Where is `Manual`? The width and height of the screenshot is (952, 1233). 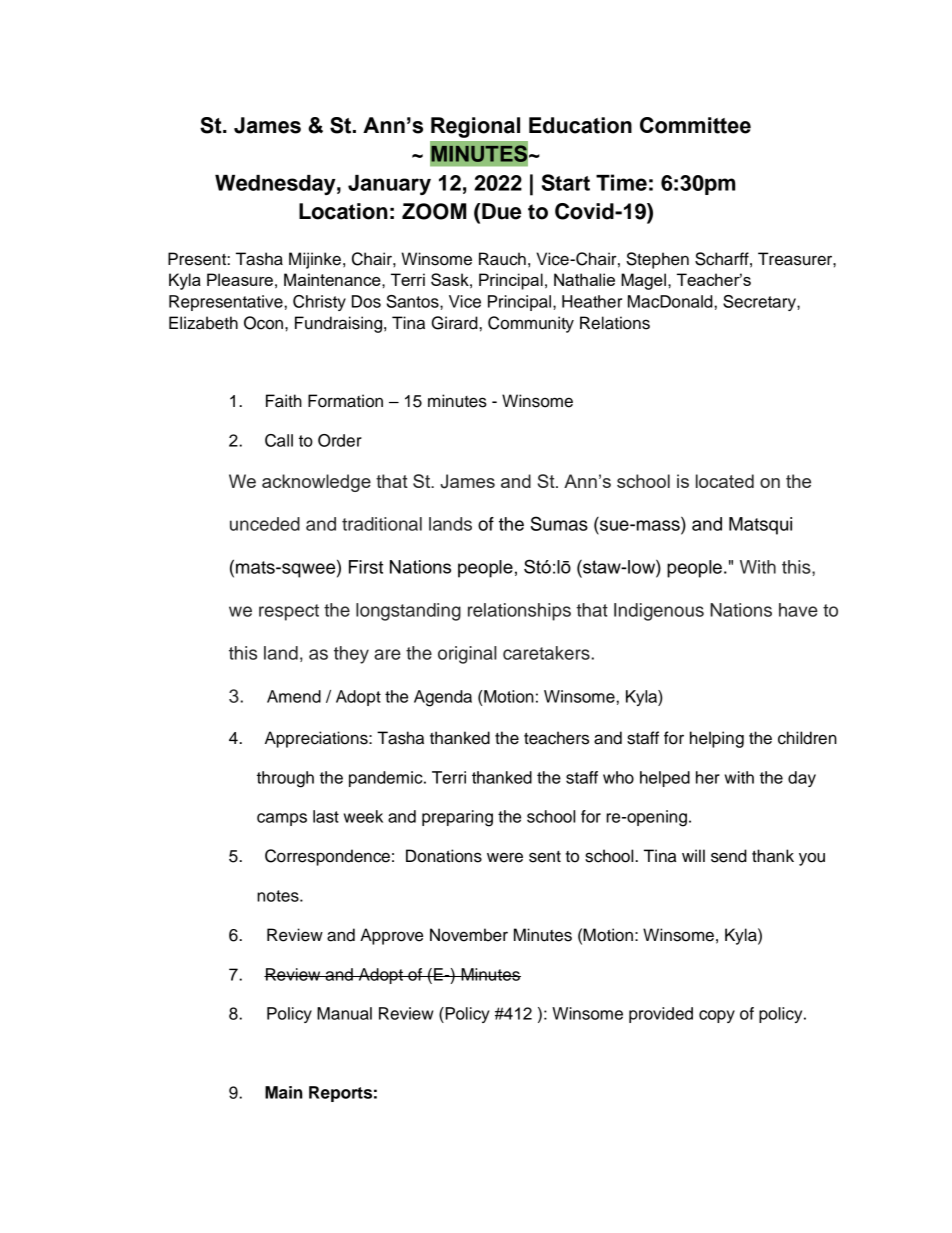
Manual is located at coordinates (344, 1013).
